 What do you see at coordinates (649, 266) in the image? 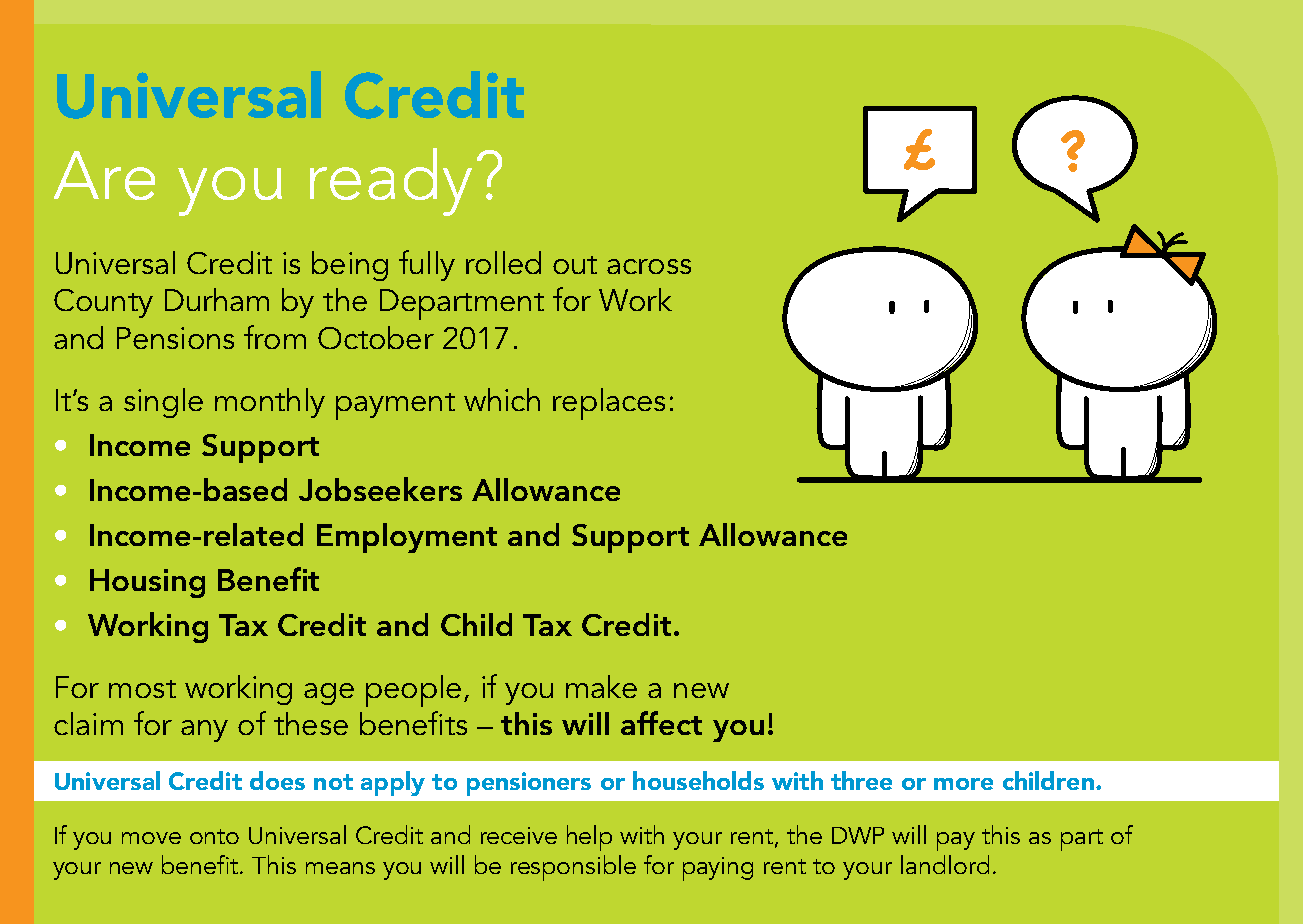
I see `across` at bounding box center [649, 266].
